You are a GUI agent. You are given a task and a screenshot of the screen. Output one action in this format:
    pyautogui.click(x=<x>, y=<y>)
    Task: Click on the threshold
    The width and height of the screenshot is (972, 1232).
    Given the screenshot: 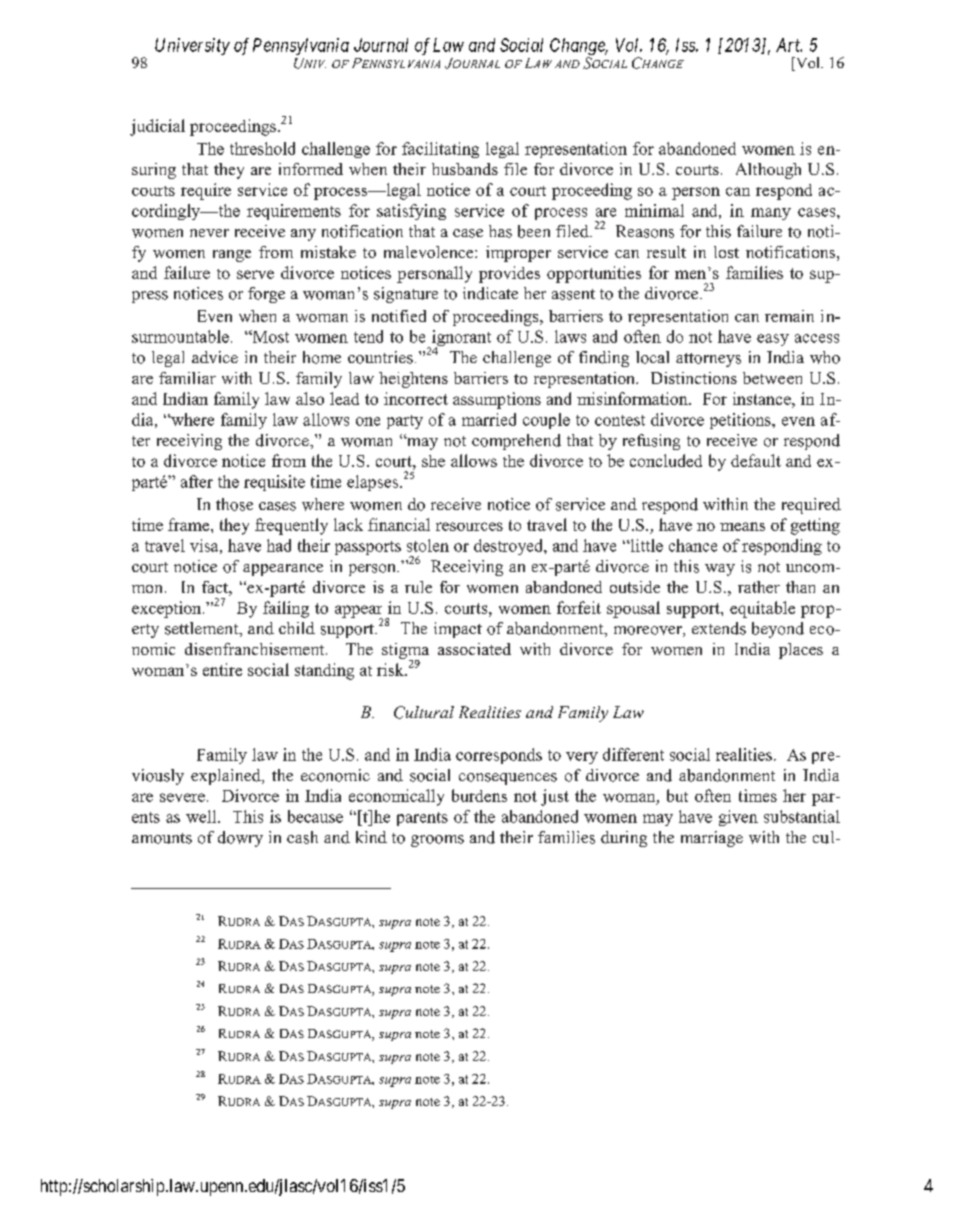 What is the action you would take?
    pyautogui.click(x=262, y=148)
